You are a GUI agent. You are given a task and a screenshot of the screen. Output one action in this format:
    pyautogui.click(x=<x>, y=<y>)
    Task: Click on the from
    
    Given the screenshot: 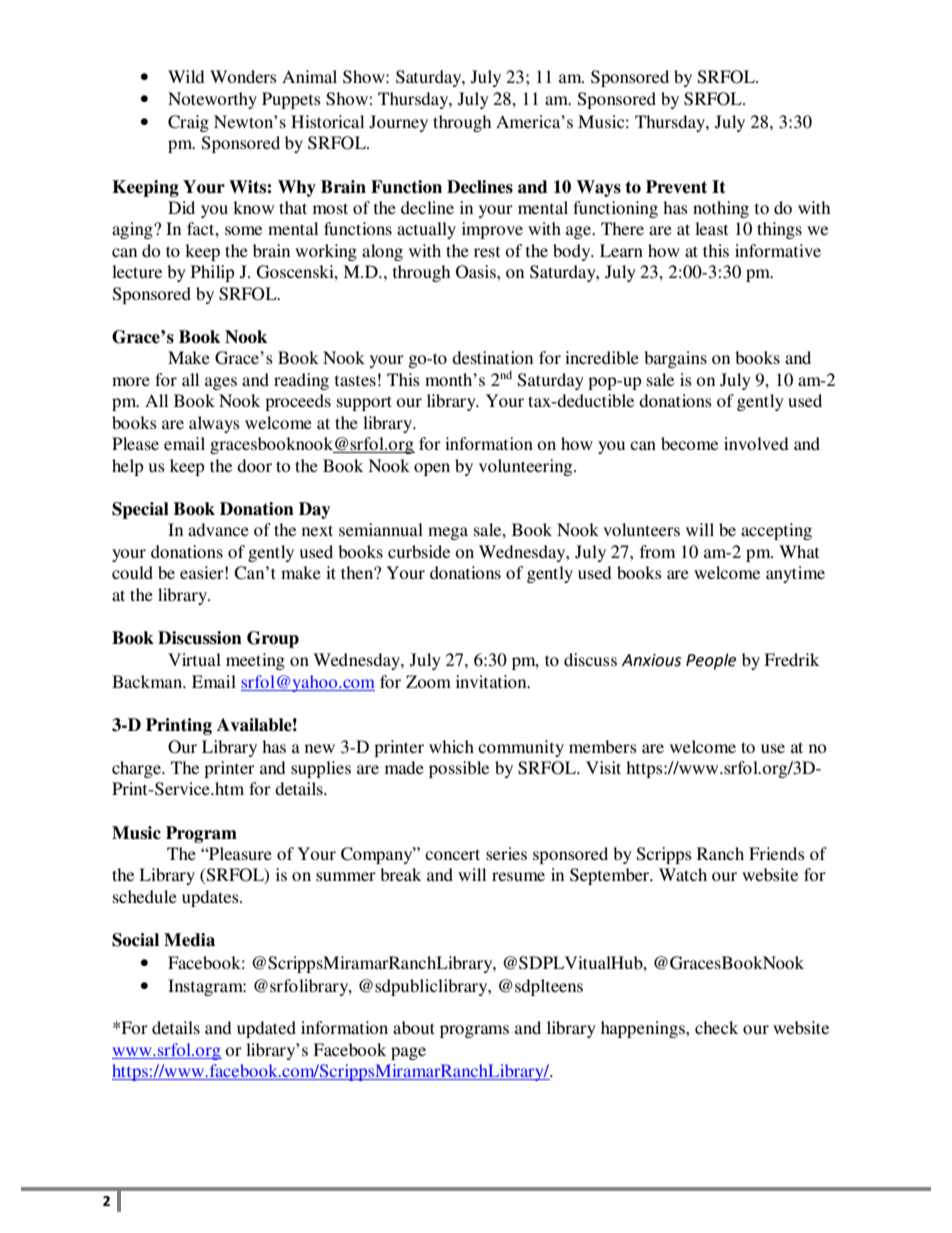 What is the action you would take?
    pyautogui.click(x=657, y=551)
